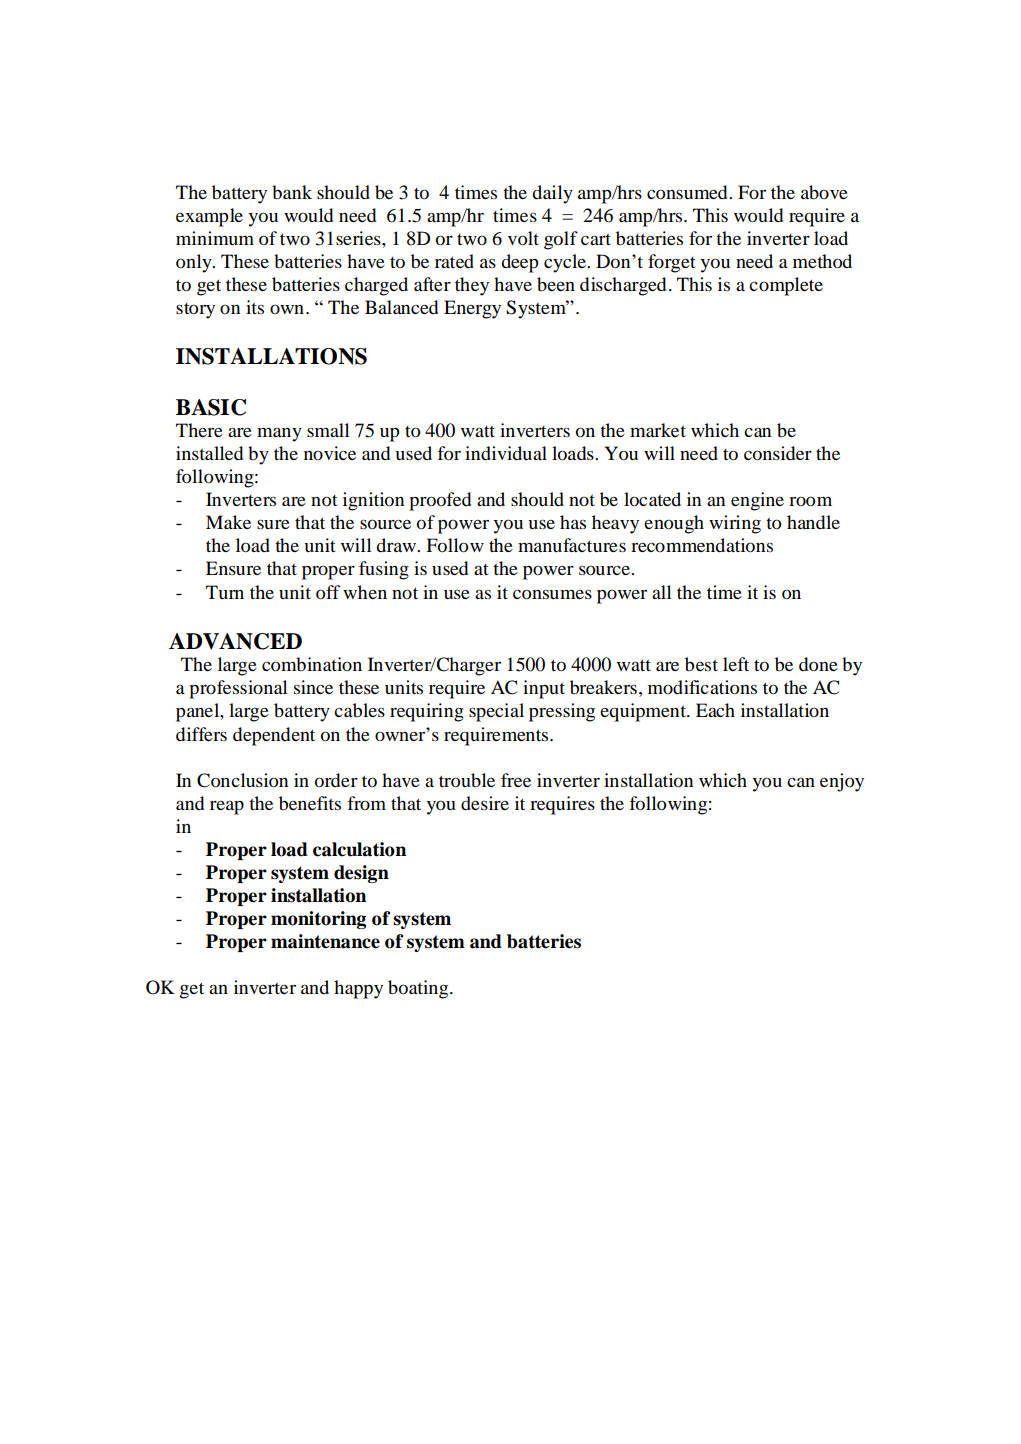 The width and height of the screenshot is (1021, 1444). I want to click on consumes, so click(552, 594).
